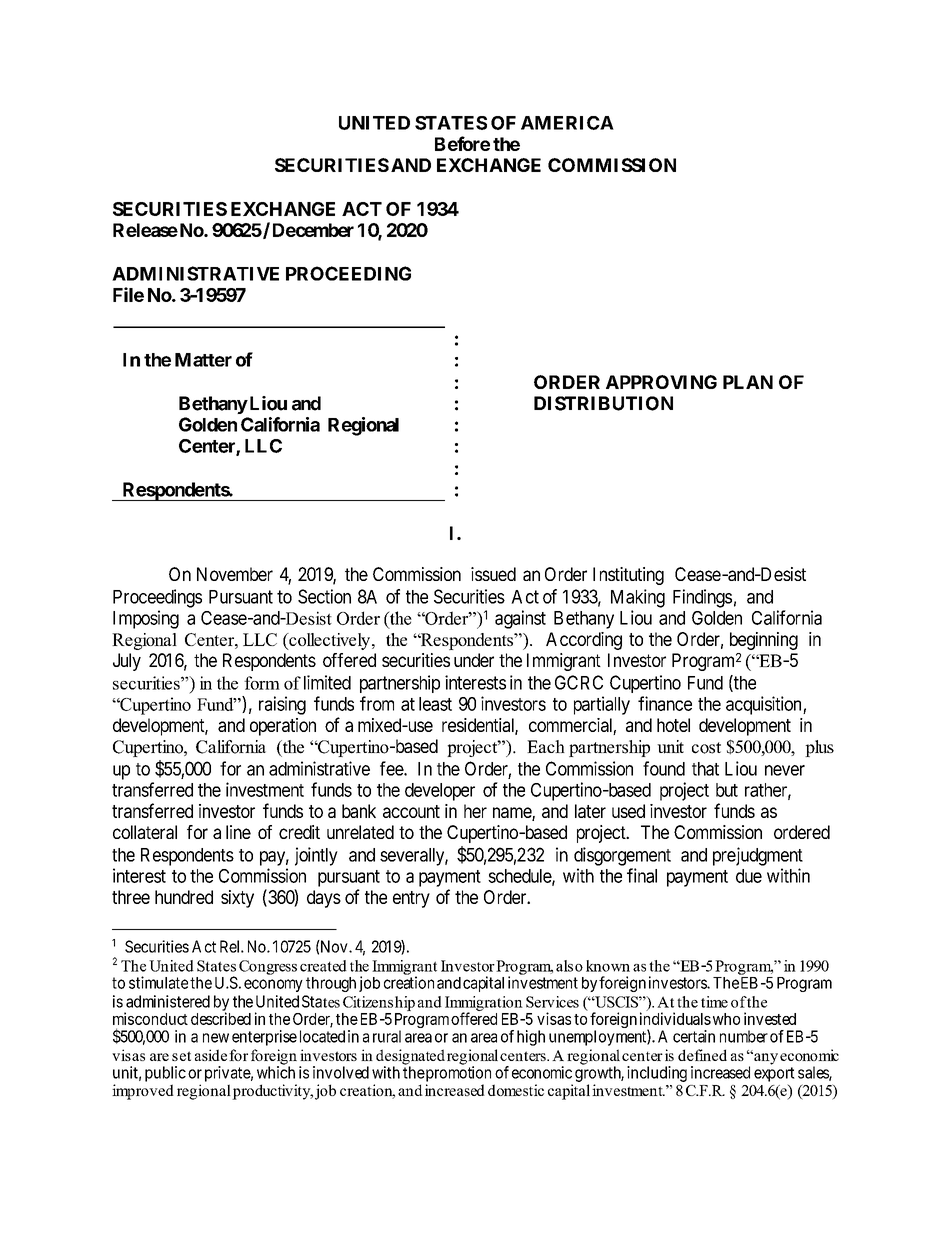 This screenshot has width=952, height=1233. I want to click on Matter, so click(203, 360).
